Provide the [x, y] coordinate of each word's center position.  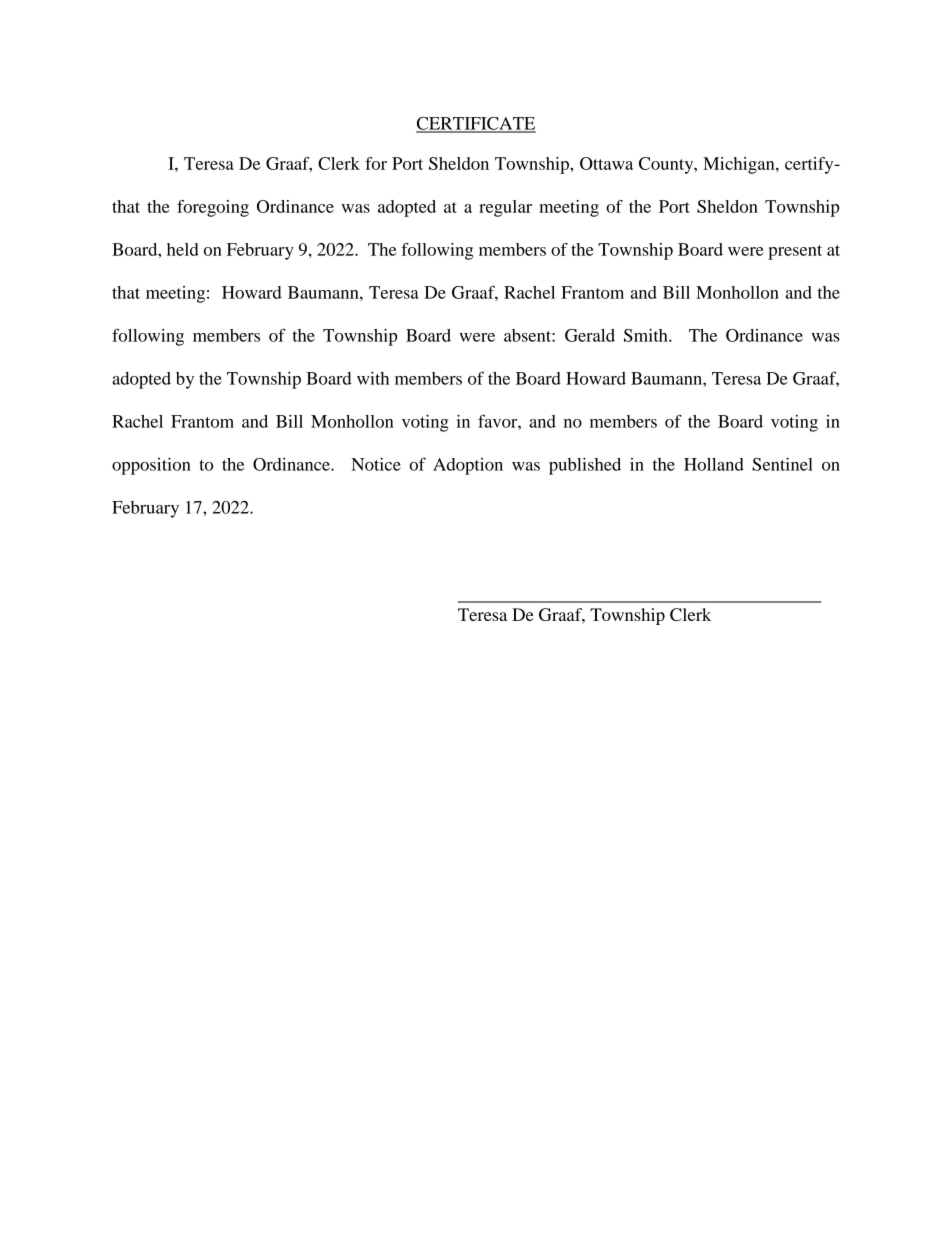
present [795, 252]
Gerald [590, 335]
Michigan [740, 165]
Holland [714, 464]
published [585, 466]
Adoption [468, 466]
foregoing [213, 208]
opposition [151, 466]
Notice [376, 464]
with [373, 378]
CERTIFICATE [476, 124]
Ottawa [606, 163]
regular [505, 208]
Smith [647, 335]
